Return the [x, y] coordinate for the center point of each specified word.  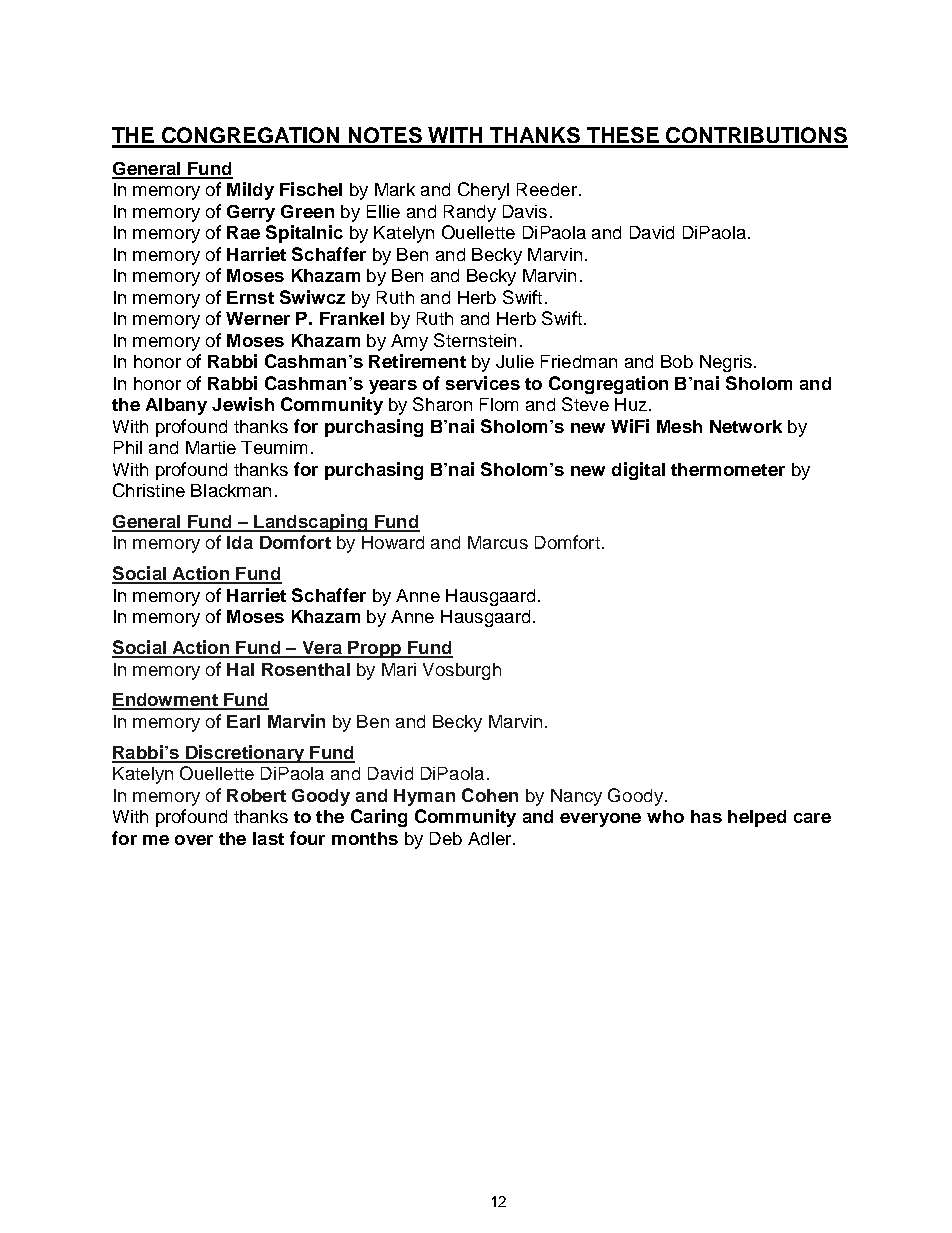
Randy [470, 213]
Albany [176, 406]
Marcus [498, 542]
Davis [525, 211]
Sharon [442, 404]
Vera [322, 649]
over [194, 840]
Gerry [251, 213]
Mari [399, 669]
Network [746, 426]
